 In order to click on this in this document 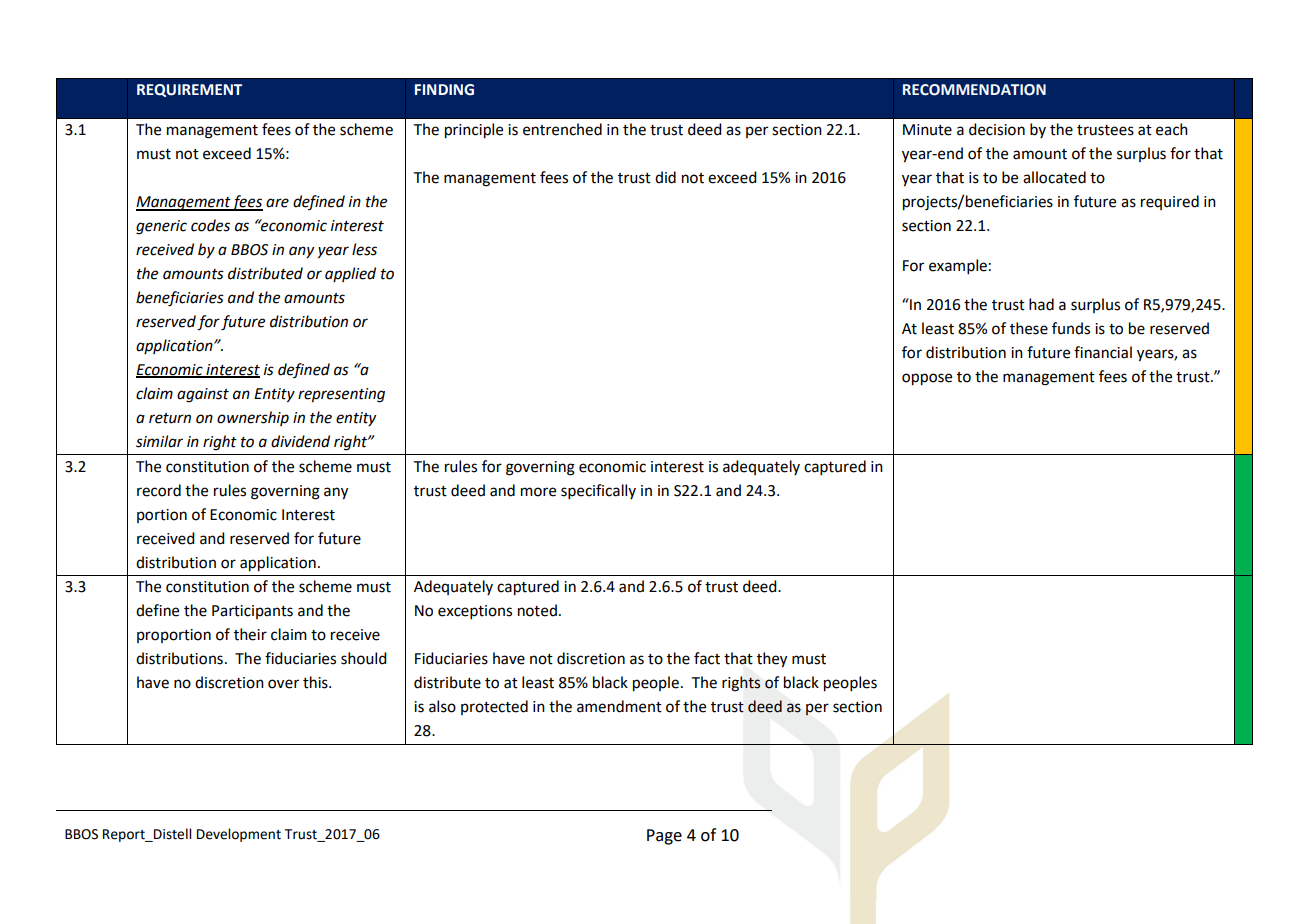, I will do `click(316, 682)`.
